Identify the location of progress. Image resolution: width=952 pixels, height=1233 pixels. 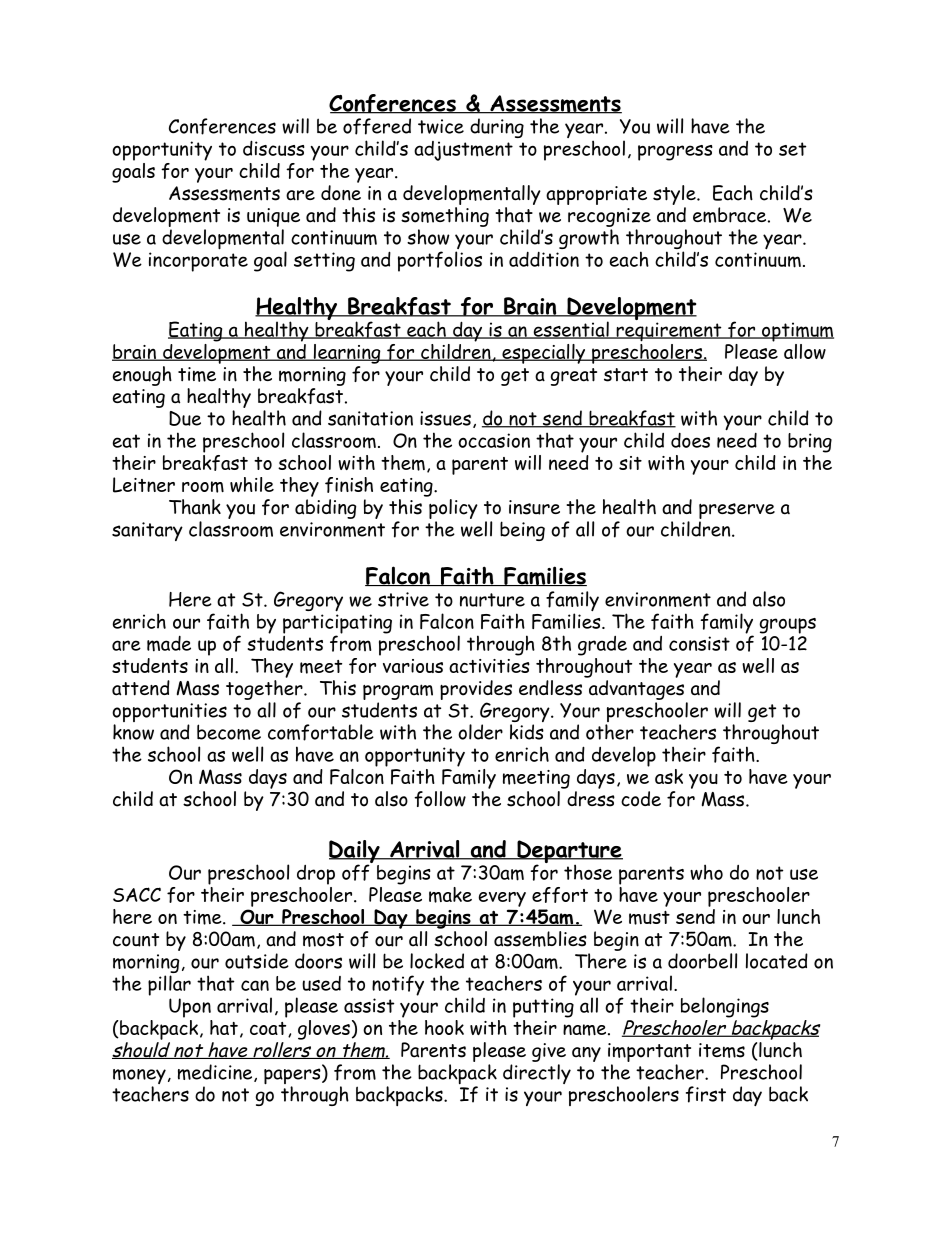
(675, 153).
